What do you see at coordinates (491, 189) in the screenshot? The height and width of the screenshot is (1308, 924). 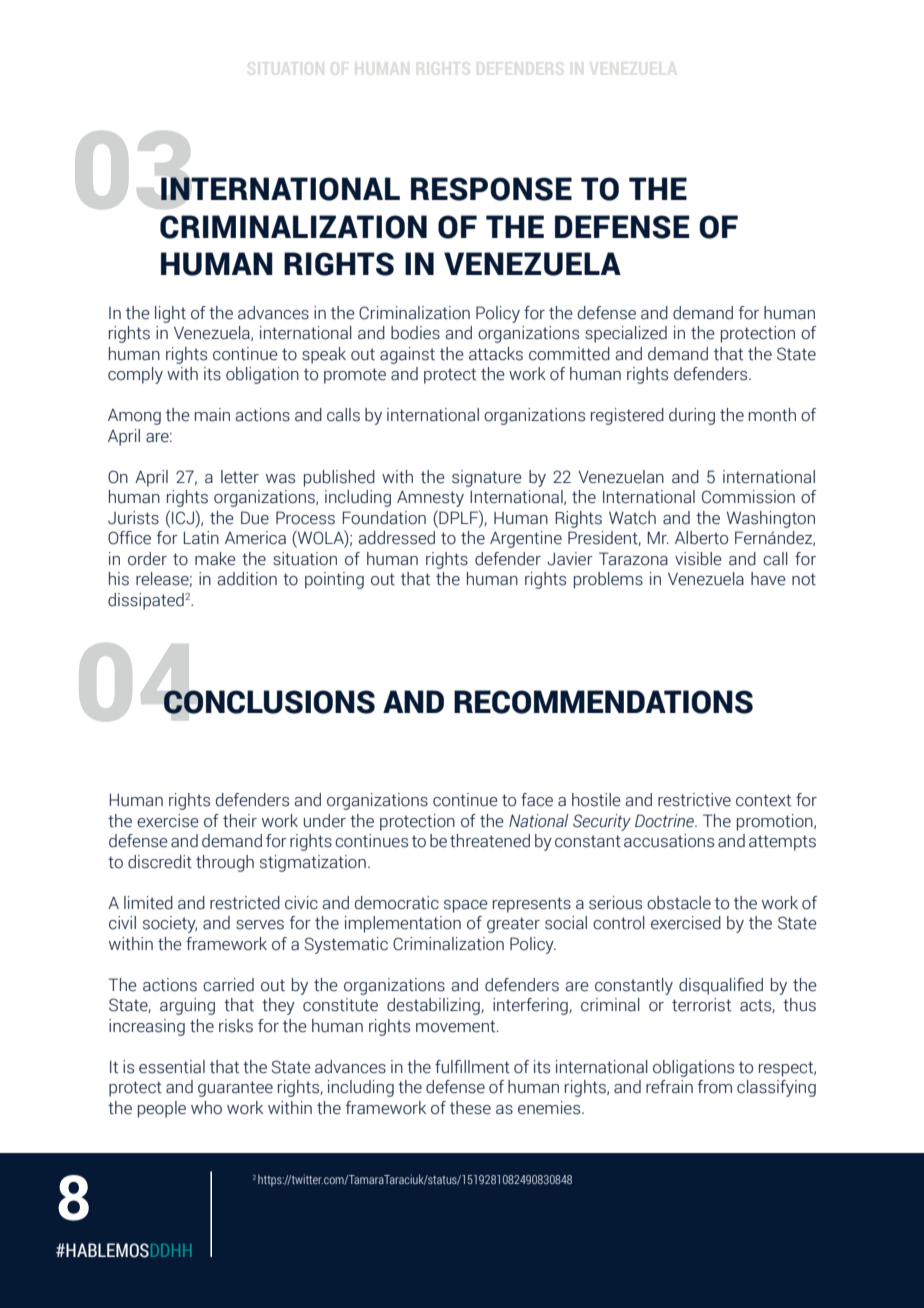 I see `RESPONSE` at bounding box center [491, 189].
